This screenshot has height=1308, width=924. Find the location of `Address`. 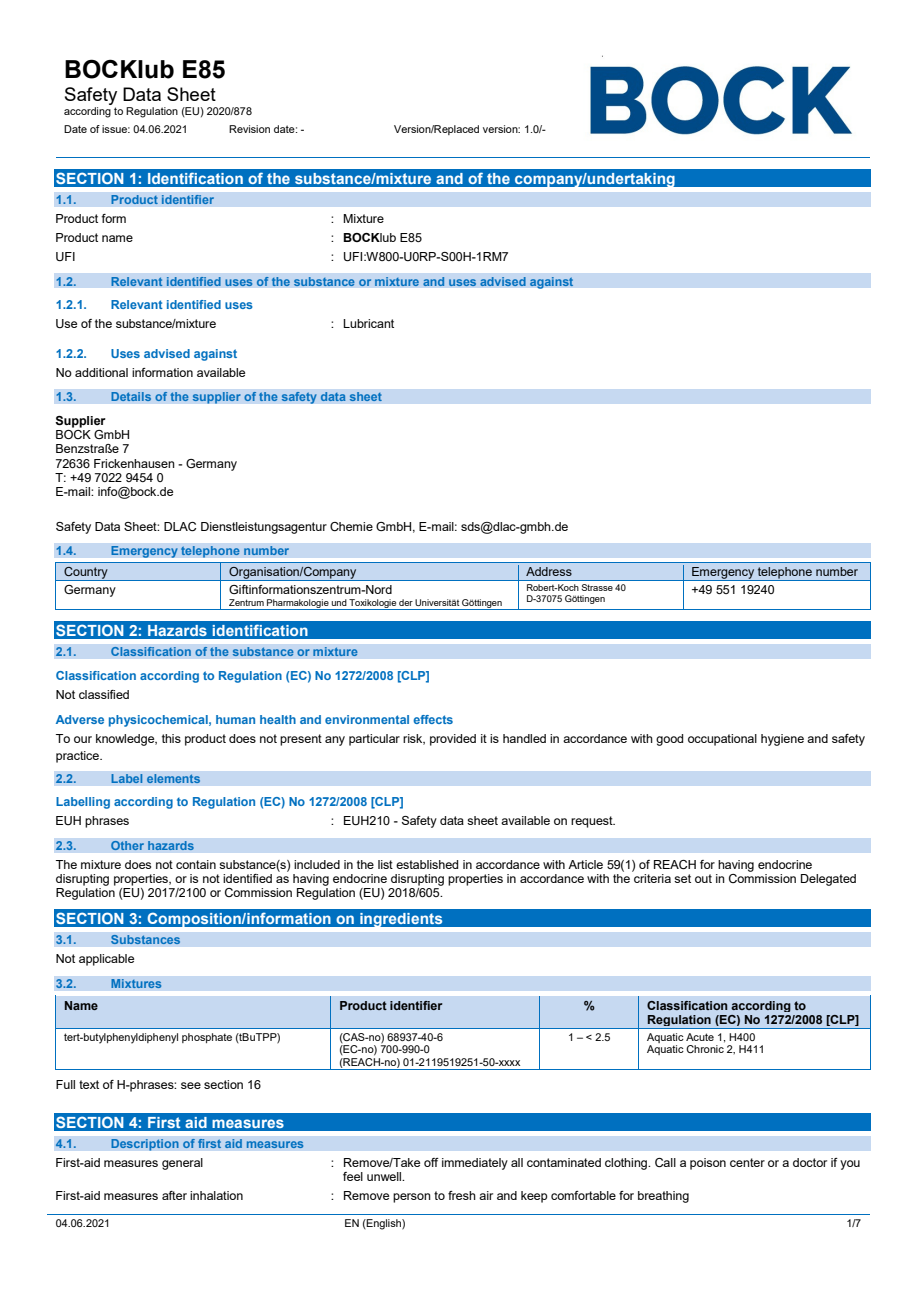

Address is located at coordinates (549, 571).
